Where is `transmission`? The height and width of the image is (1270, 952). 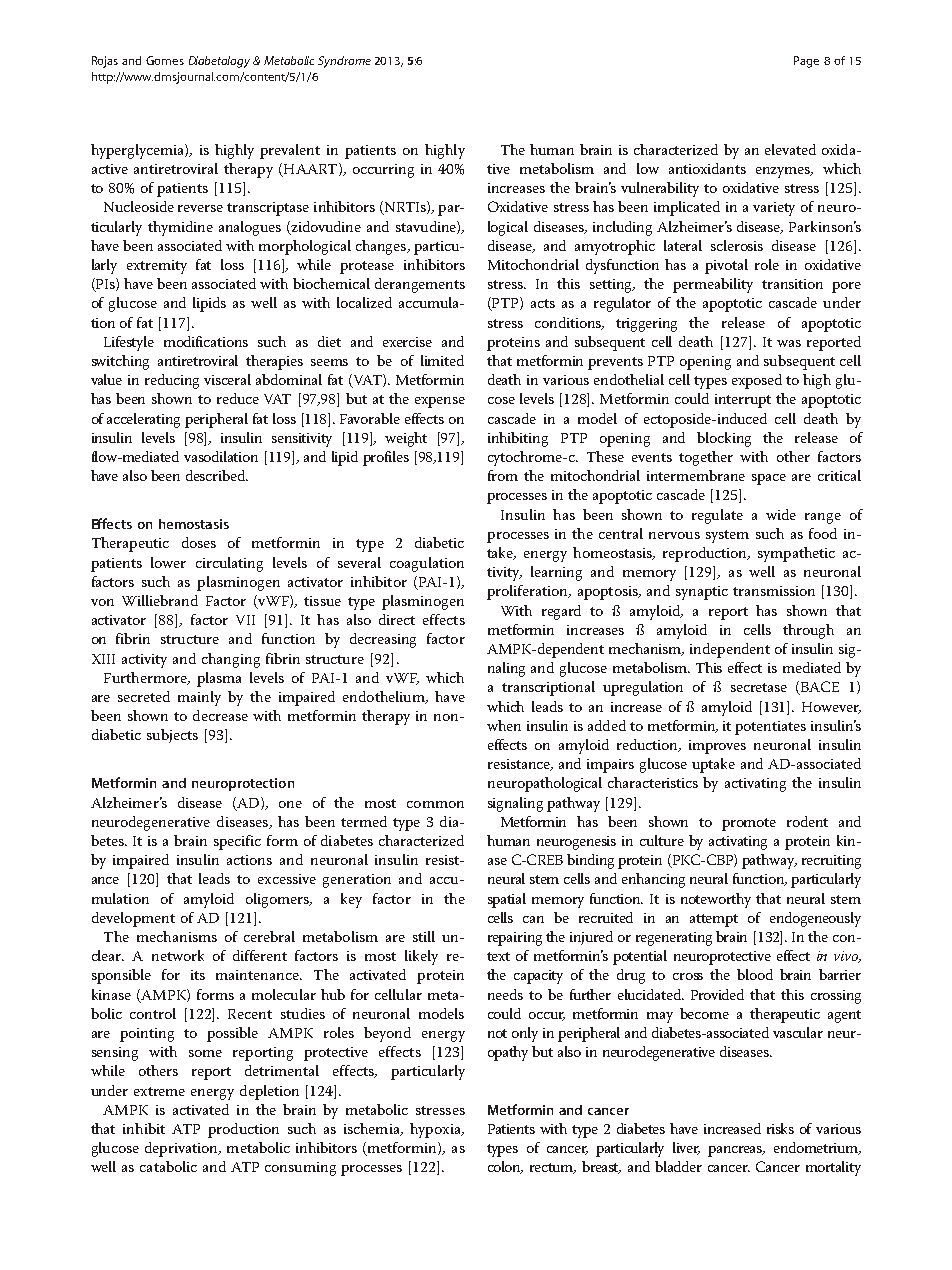 transmission is located at coordinates (774, 591).
